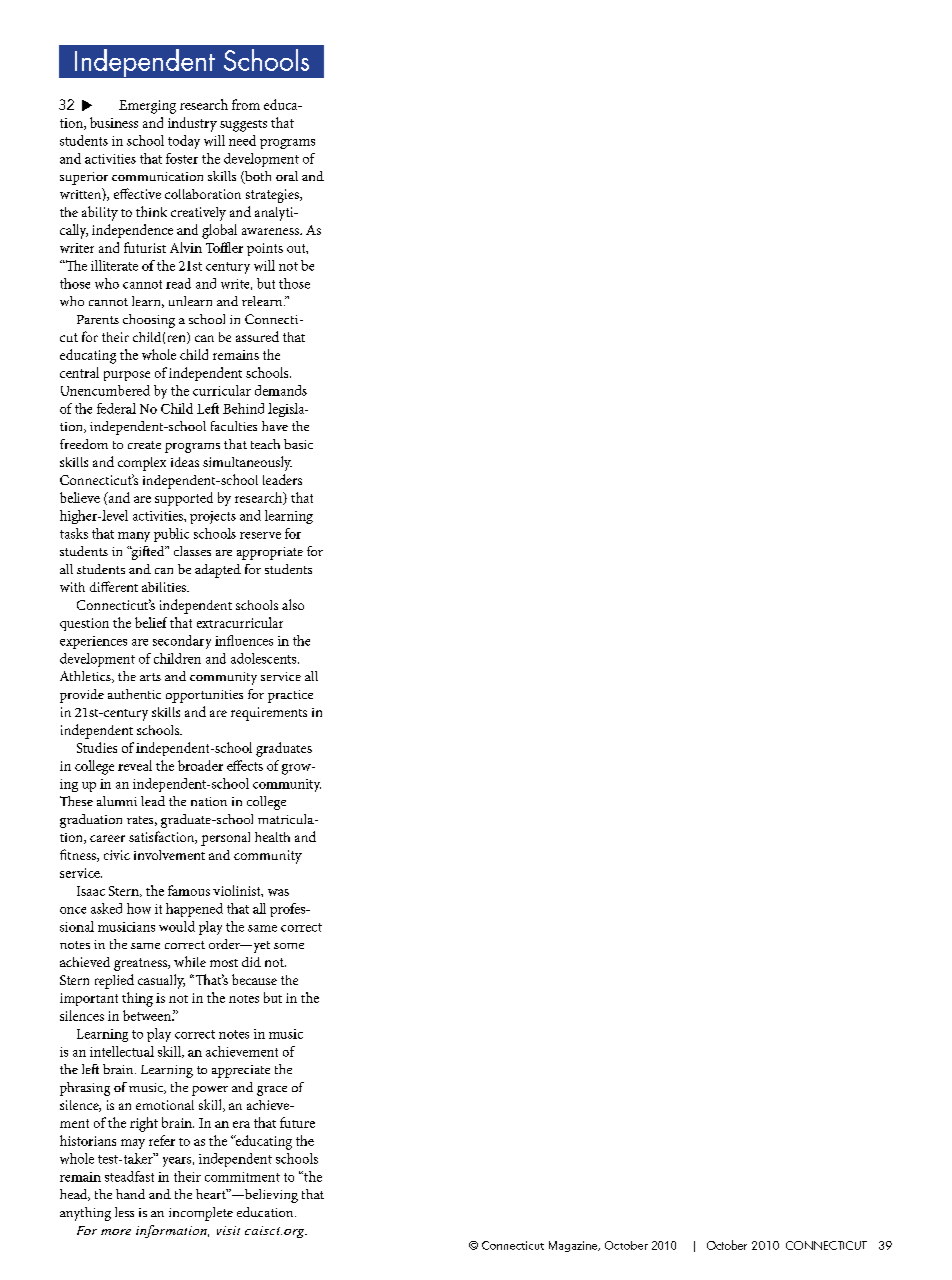 The image size is (952, 1280). Describe the element at coordinates (84, 178) in the image. I see `superior` at that location.
